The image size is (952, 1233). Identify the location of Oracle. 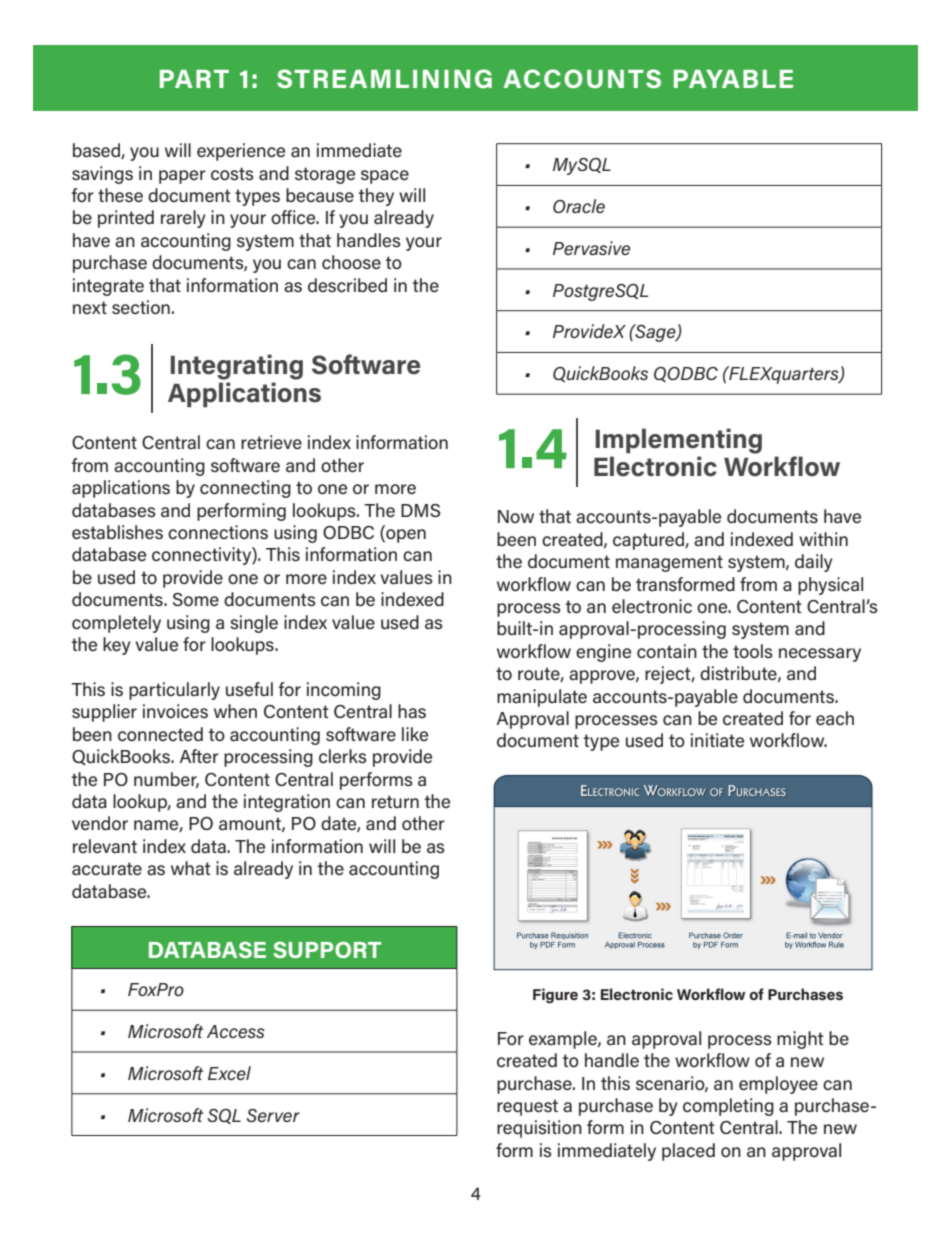
(579, 206).
